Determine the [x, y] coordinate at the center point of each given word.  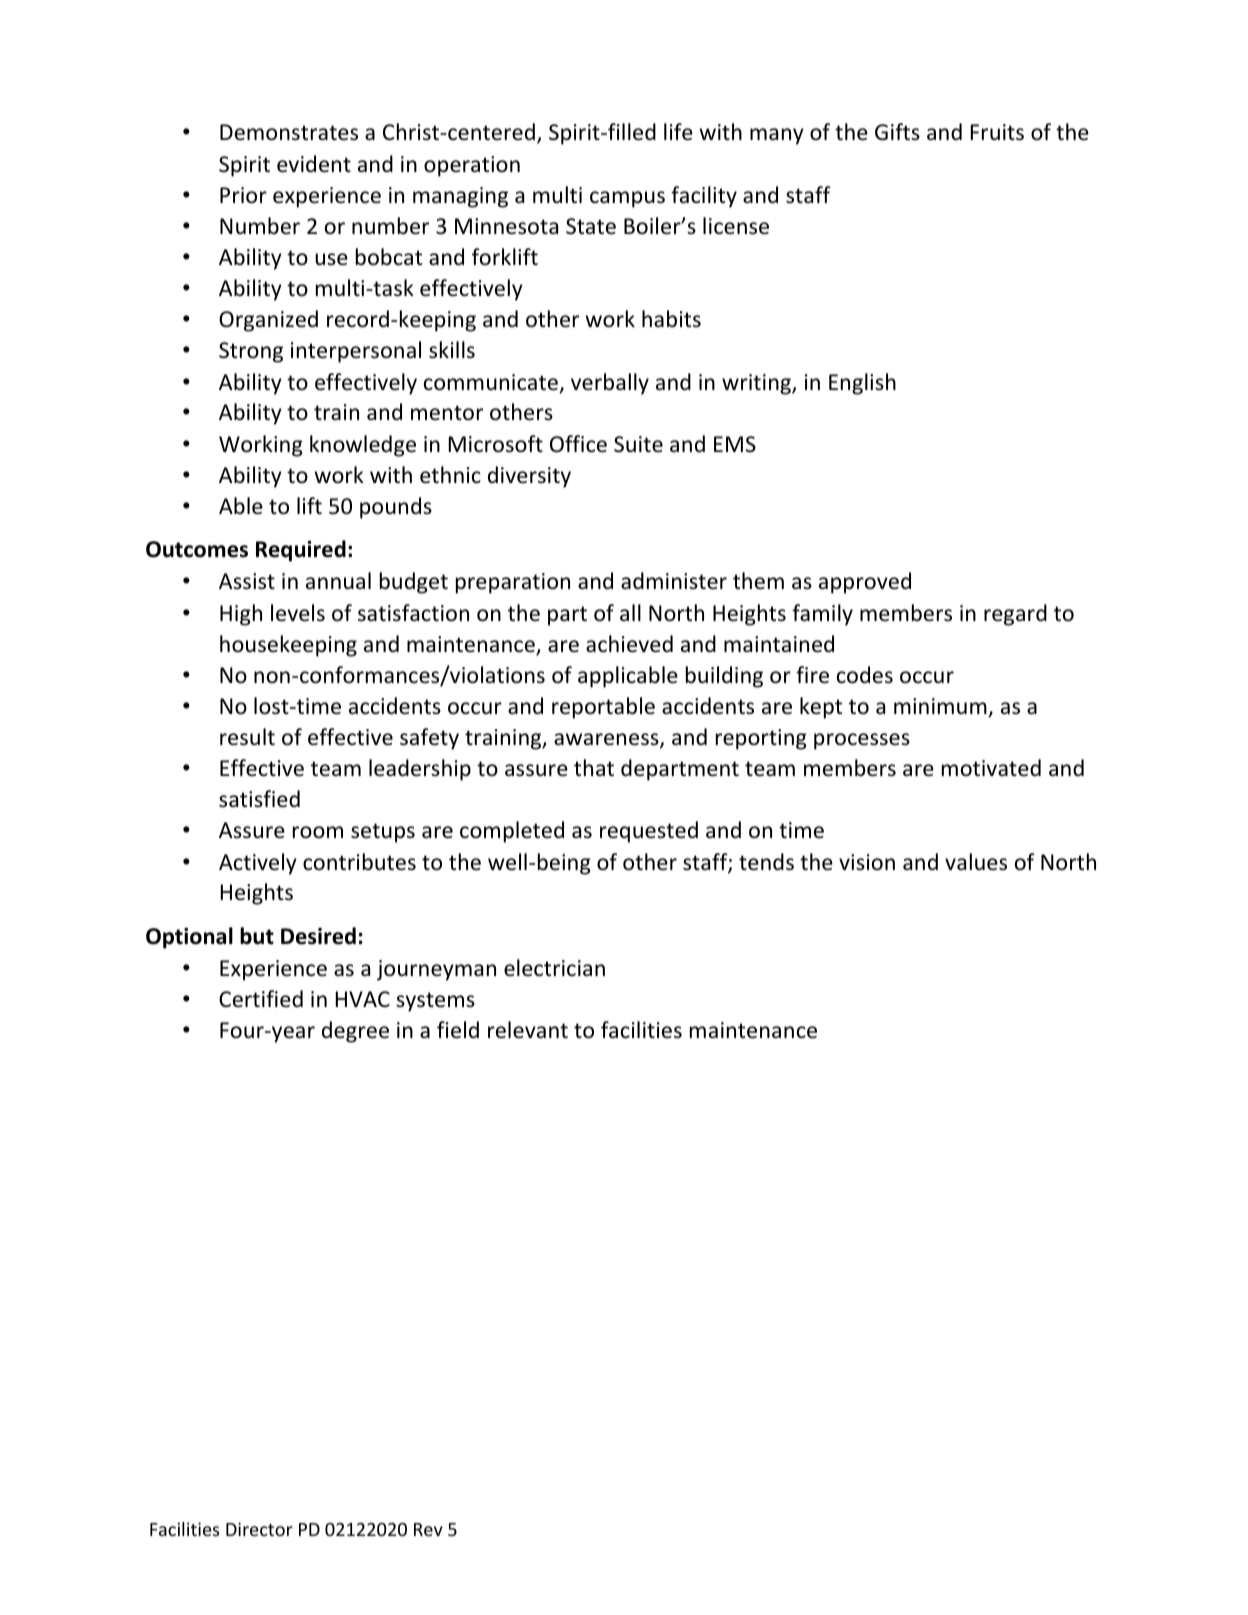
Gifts [897, 132]
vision [867, 862]
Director [259, 1529]
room [318, 832]
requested [649, 832]
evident [314, 164]
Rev [428, 1529]
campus [627, 199]
